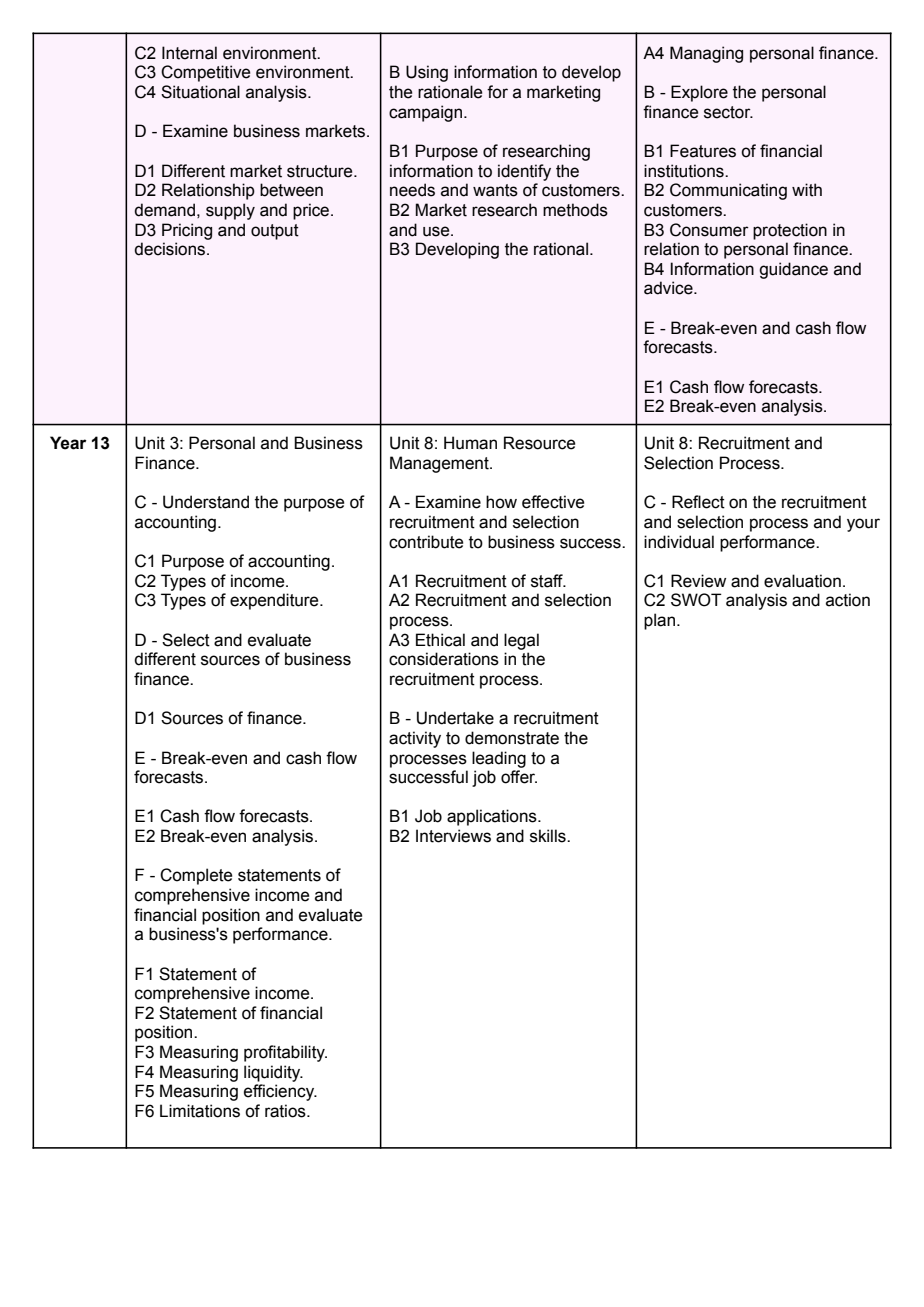  What do you see at coordinates (493, 817) in the screenshot?
I see `applications` at bounding box center [493, 817].
